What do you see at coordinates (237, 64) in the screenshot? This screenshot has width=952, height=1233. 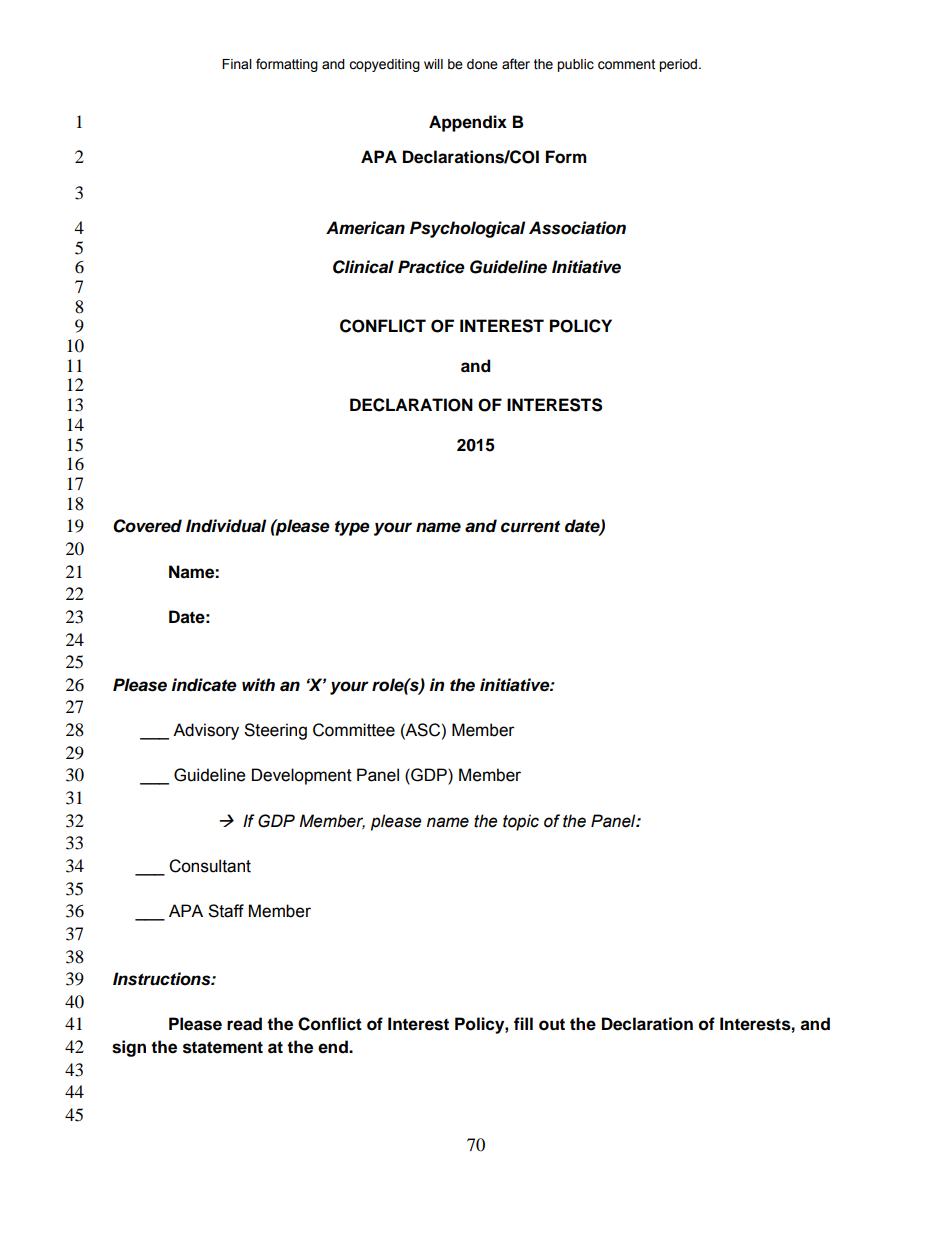 I see `Final` at bounding box center [237, 64].
